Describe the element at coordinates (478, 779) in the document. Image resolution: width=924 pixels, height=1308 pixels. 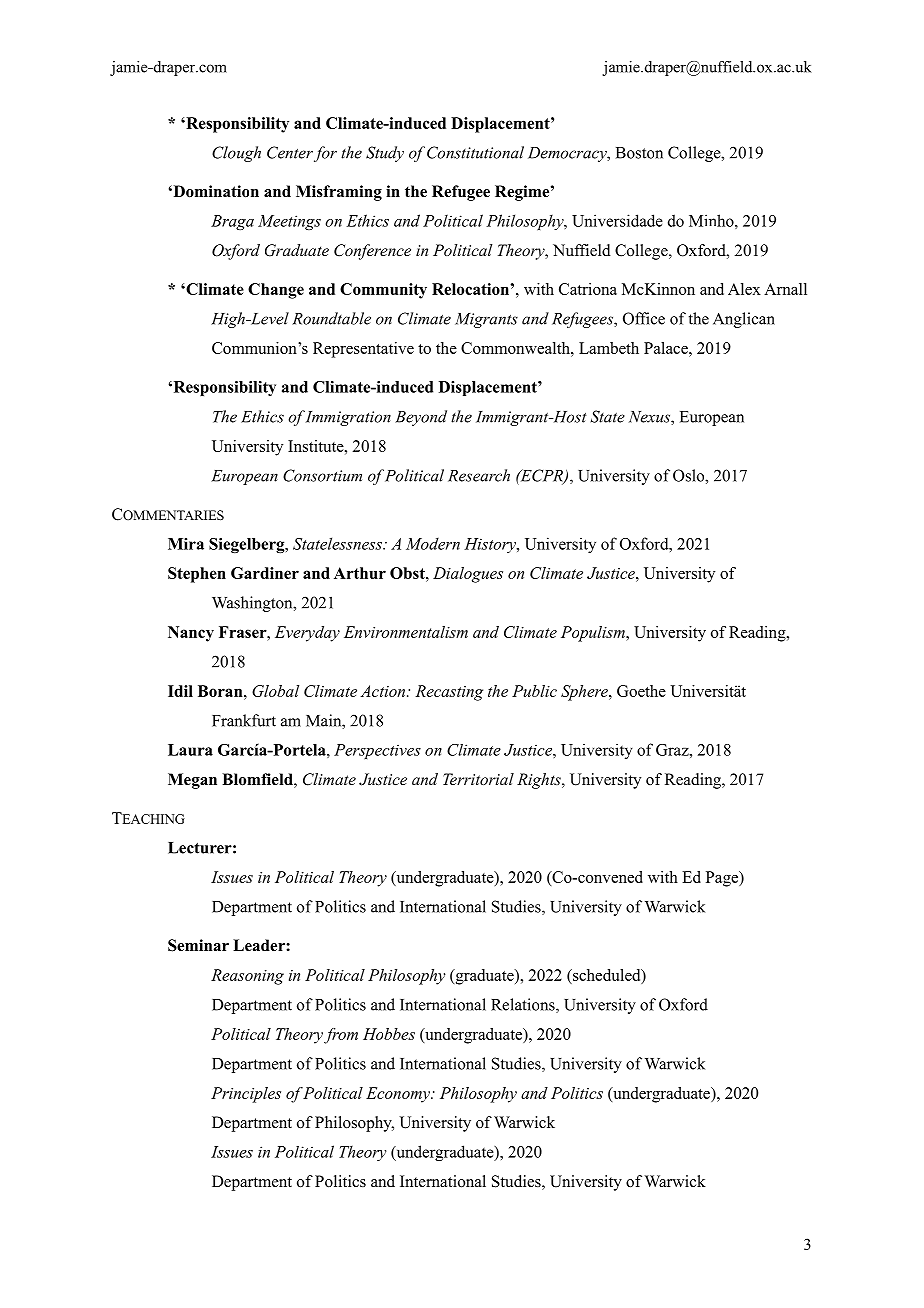
I see `Territorial` at that location.
